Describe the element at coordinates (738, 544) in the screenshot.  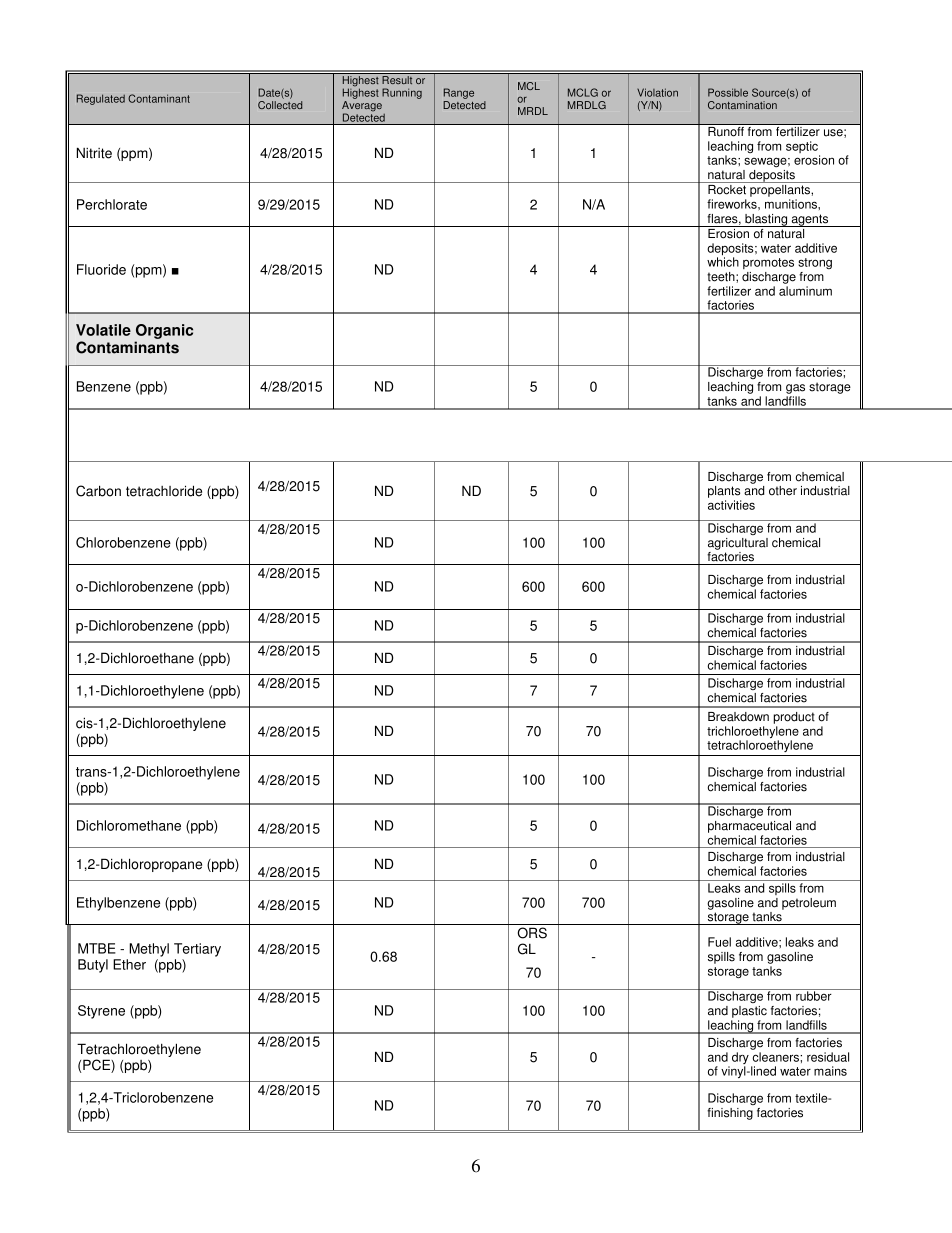
I see `agricultural` at that location.
